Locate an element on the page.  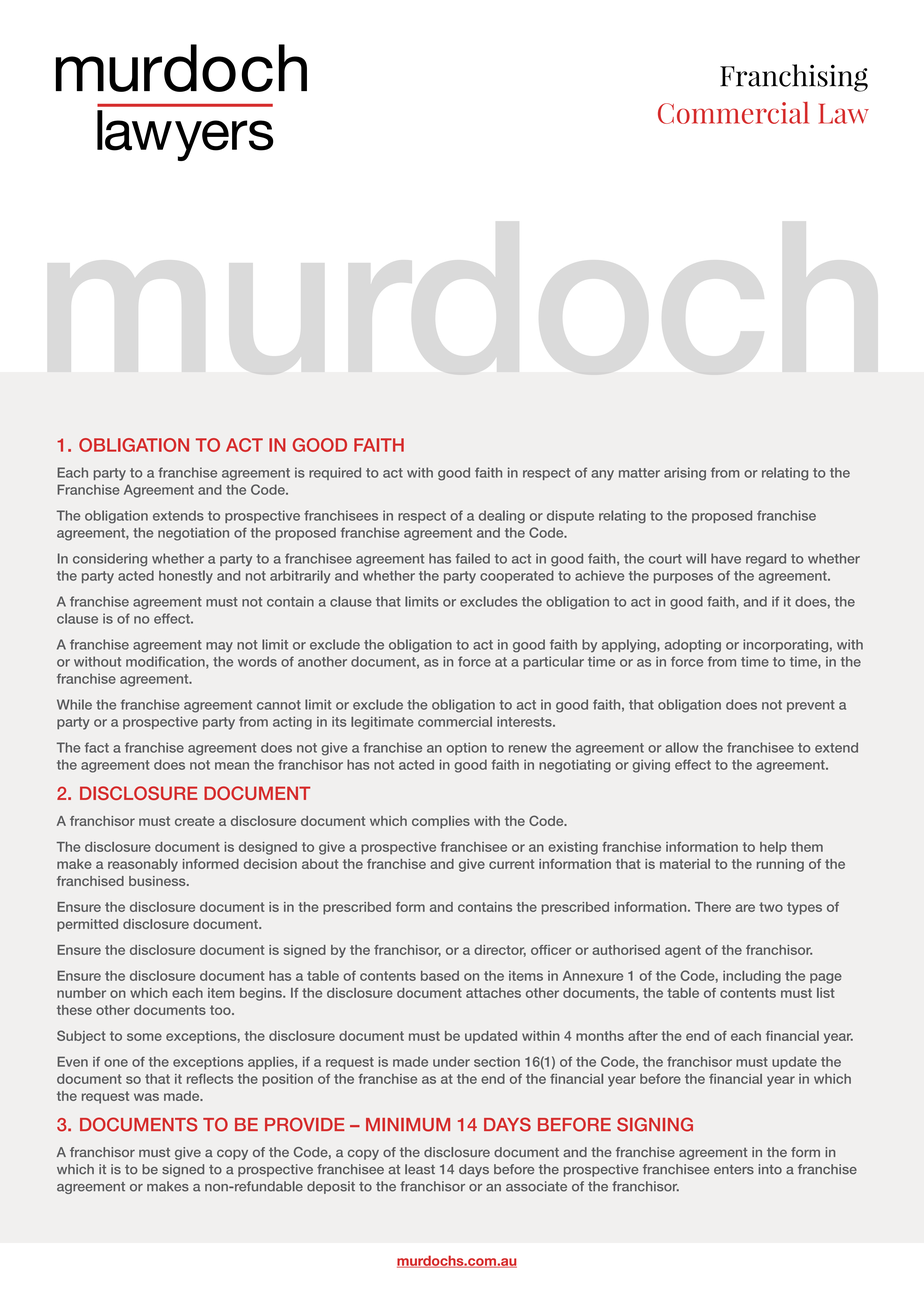
required is located at coordinates (335, 473).
